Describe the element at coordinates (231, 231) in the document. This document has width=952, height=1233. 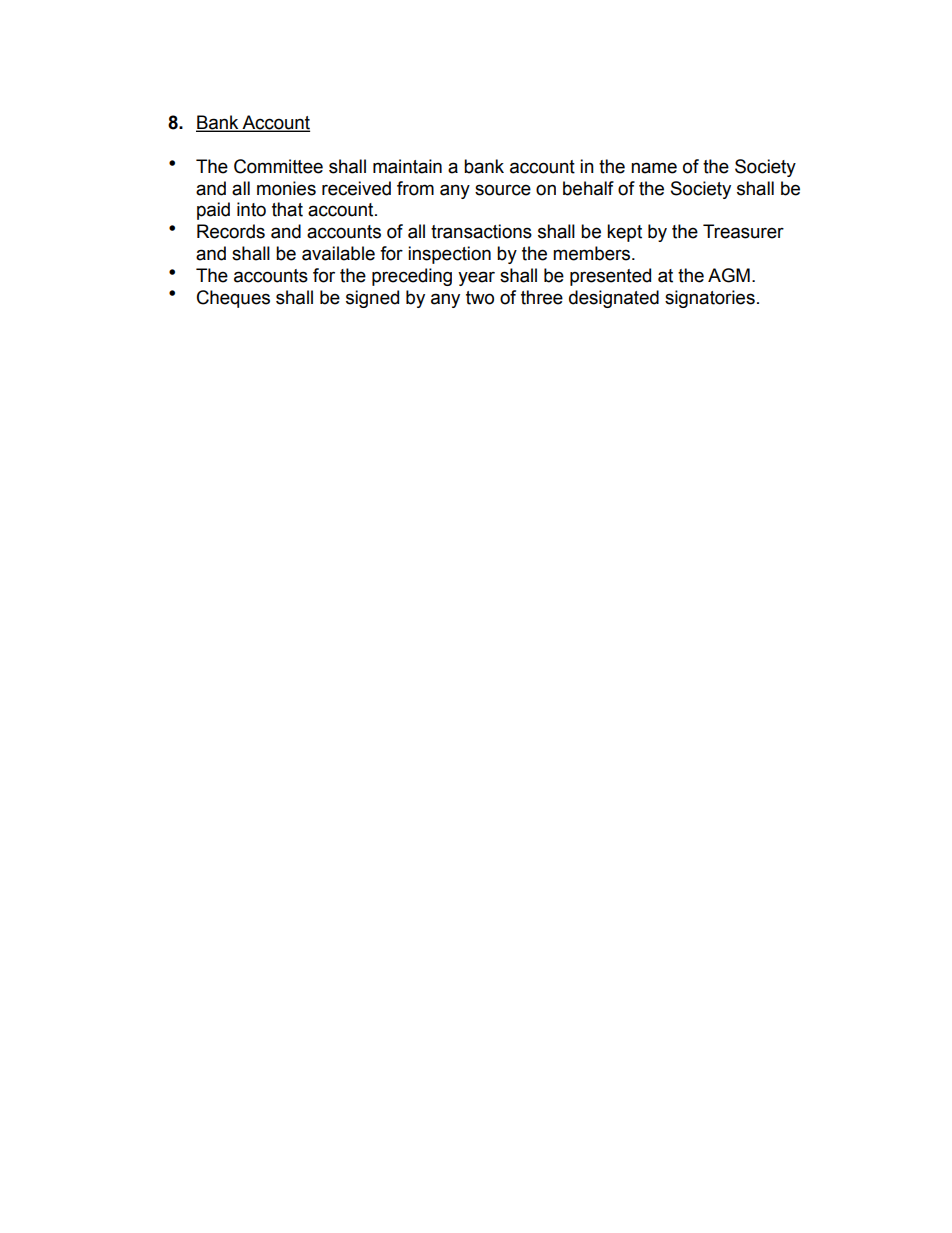
I see `Records` at that location.
